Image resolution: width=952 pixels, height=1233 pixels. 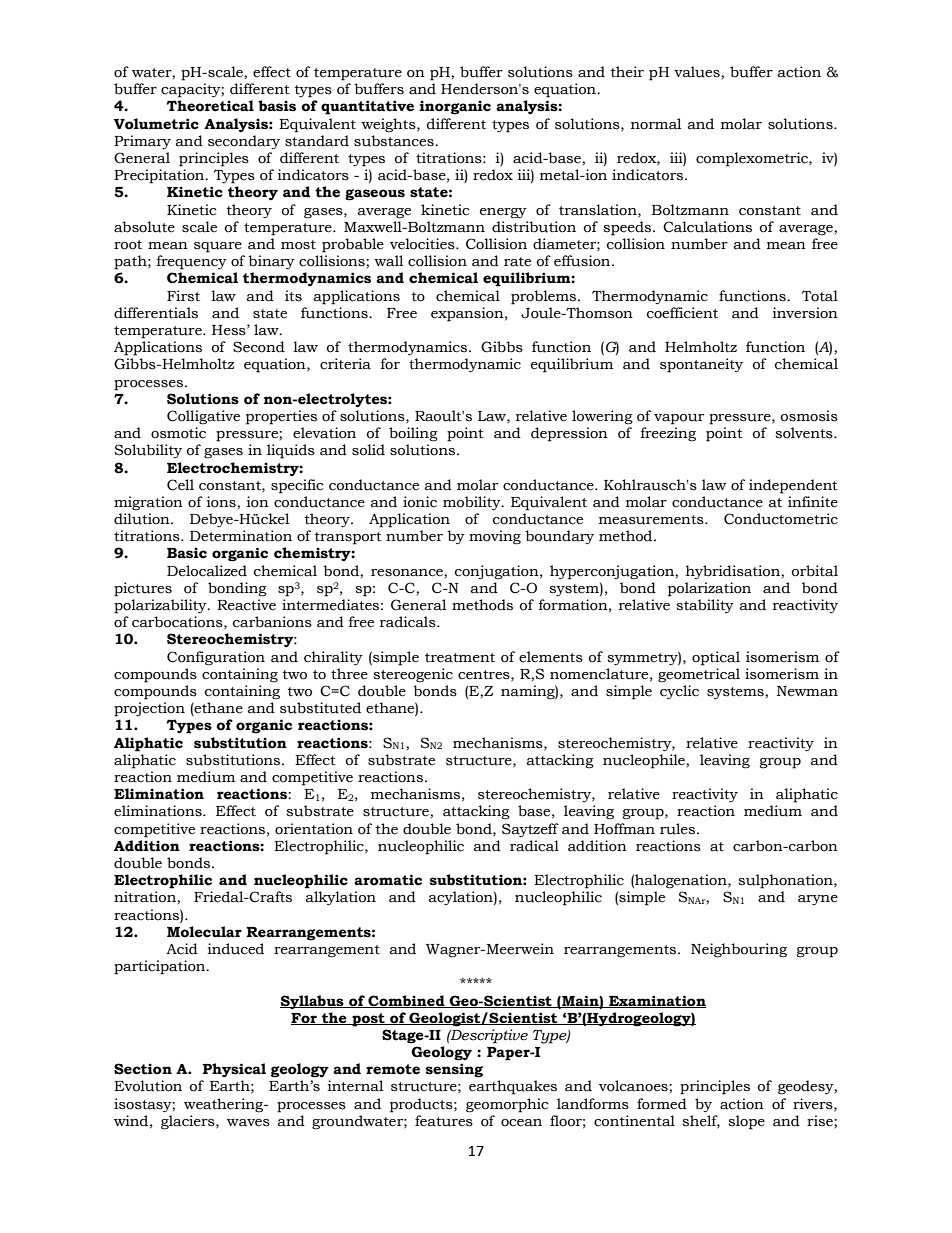 I want to click on boiling, so click(x=413, y=434).
